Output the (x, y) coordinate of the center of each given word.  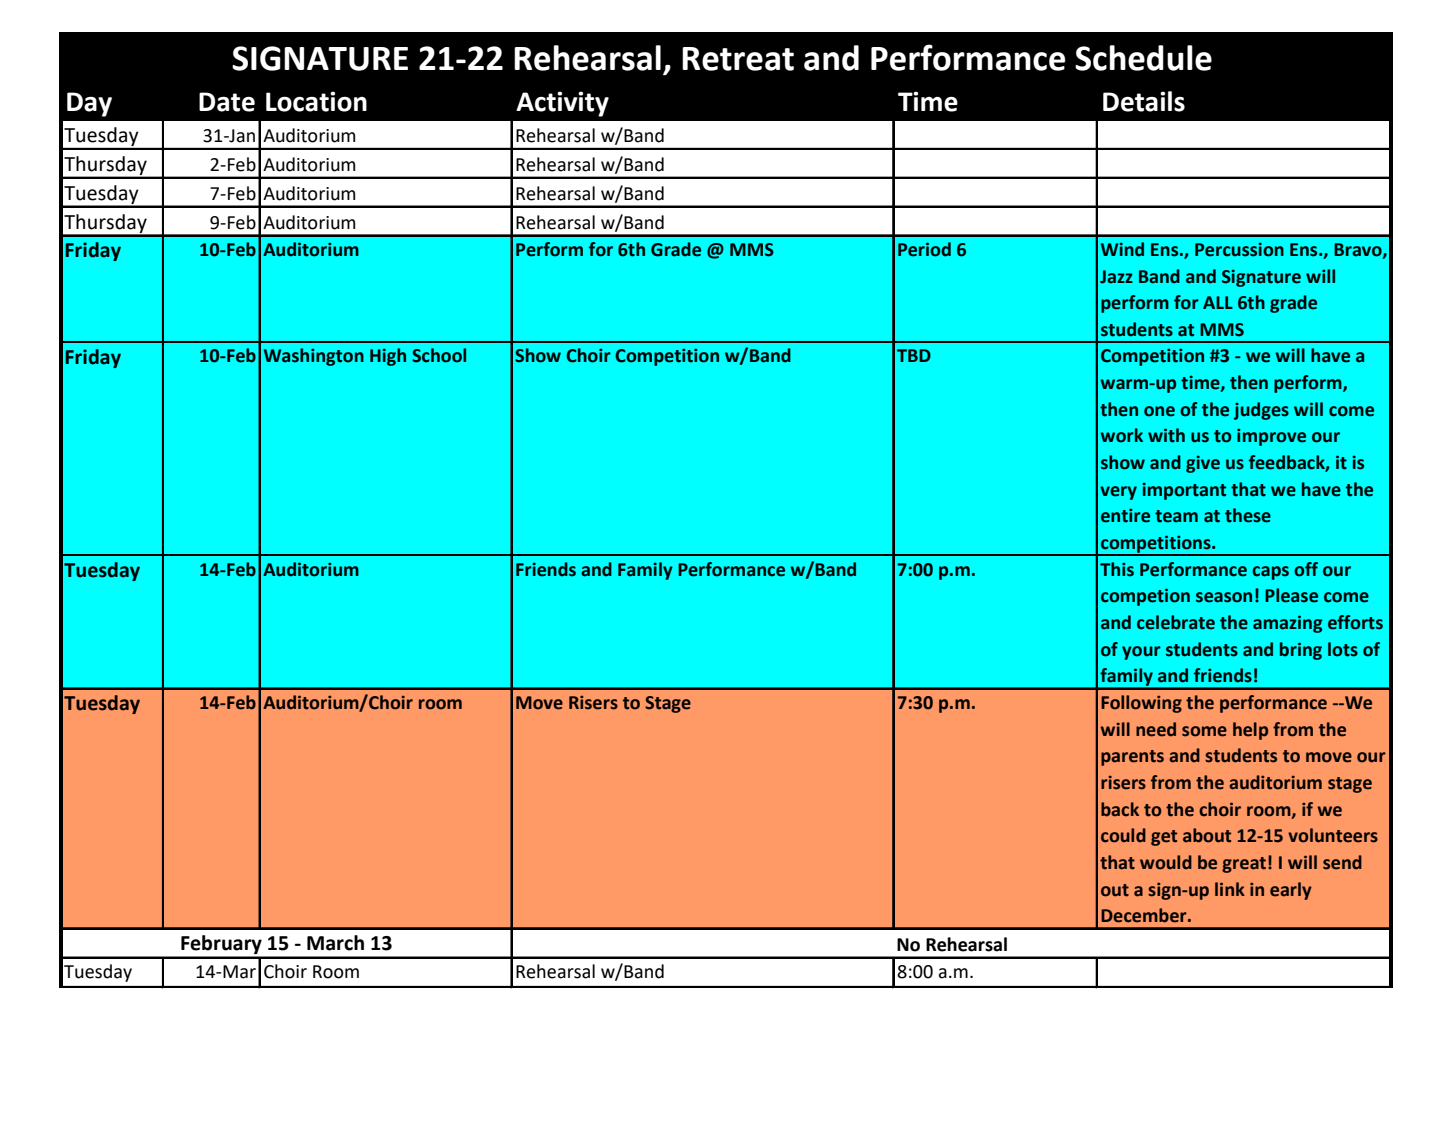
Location (316, 101)
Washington (314, 357)
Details (1144, 101)
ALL (1218, 302)
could (1123, 835)
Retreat (738, 59)
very (1118, 493)
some (1204, 731)
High (388, 357)
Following (1141, 704)
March (335, 943)
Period (924, 249)
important (1184, 491)
